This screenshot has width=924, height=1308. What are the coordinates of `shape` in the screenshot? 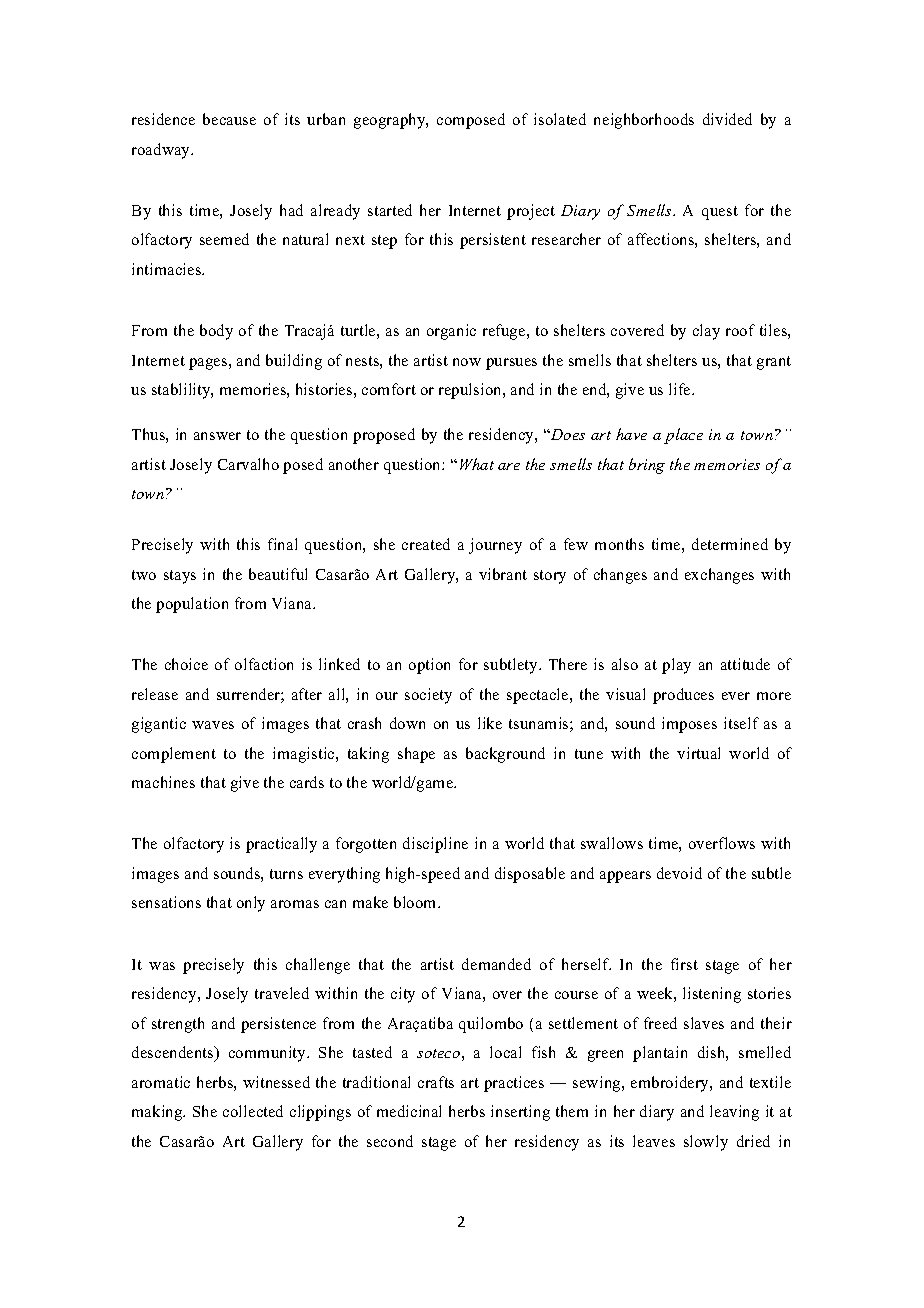 It's located at (416, 755).
